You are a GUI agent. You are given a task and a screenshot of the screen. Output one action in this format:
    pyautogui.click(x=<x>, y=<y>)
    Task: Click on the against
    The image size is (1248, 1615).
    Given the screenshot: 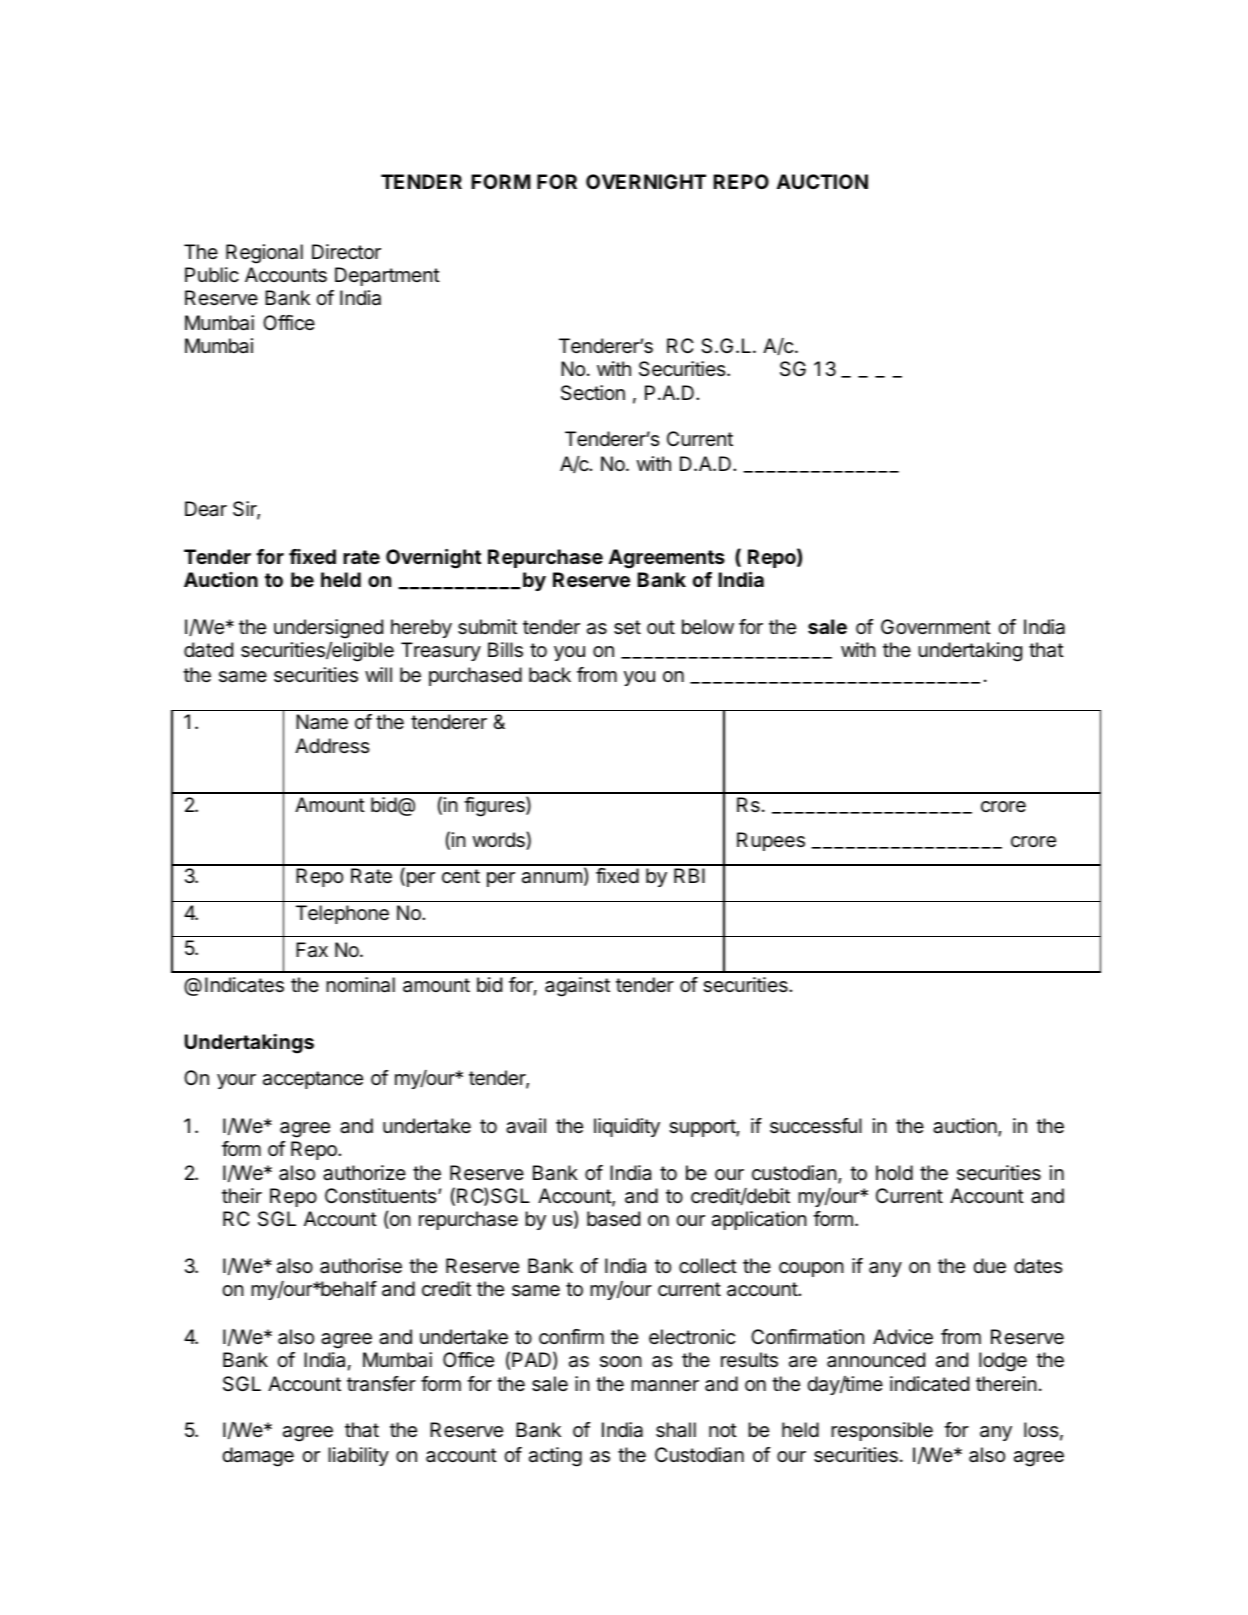 What is the action you would take?
    pyautogui.click(x=577, y=987)
